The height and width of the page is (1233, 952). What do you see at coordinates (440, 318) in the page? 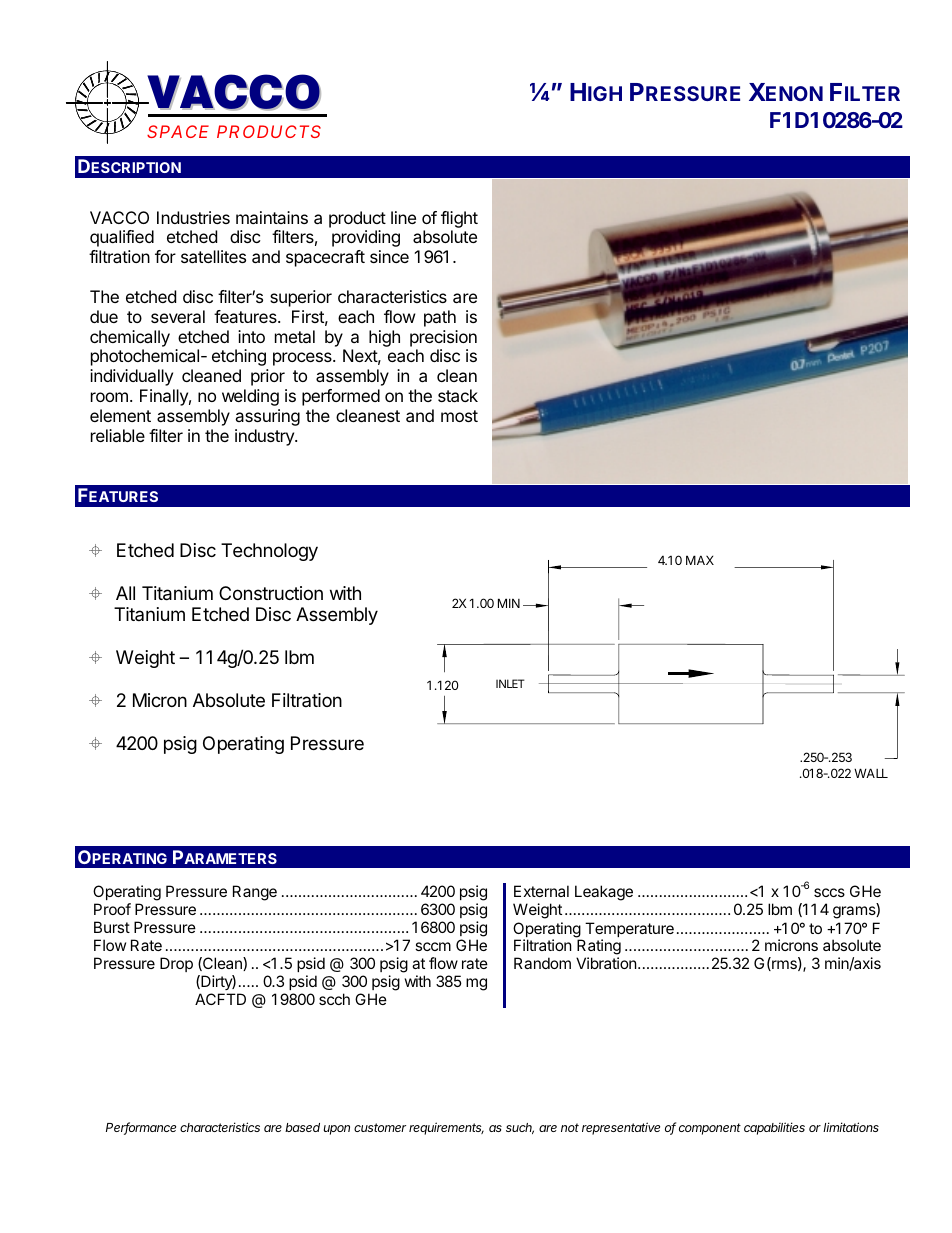
I see `path` at bounding box center [440, 318].
